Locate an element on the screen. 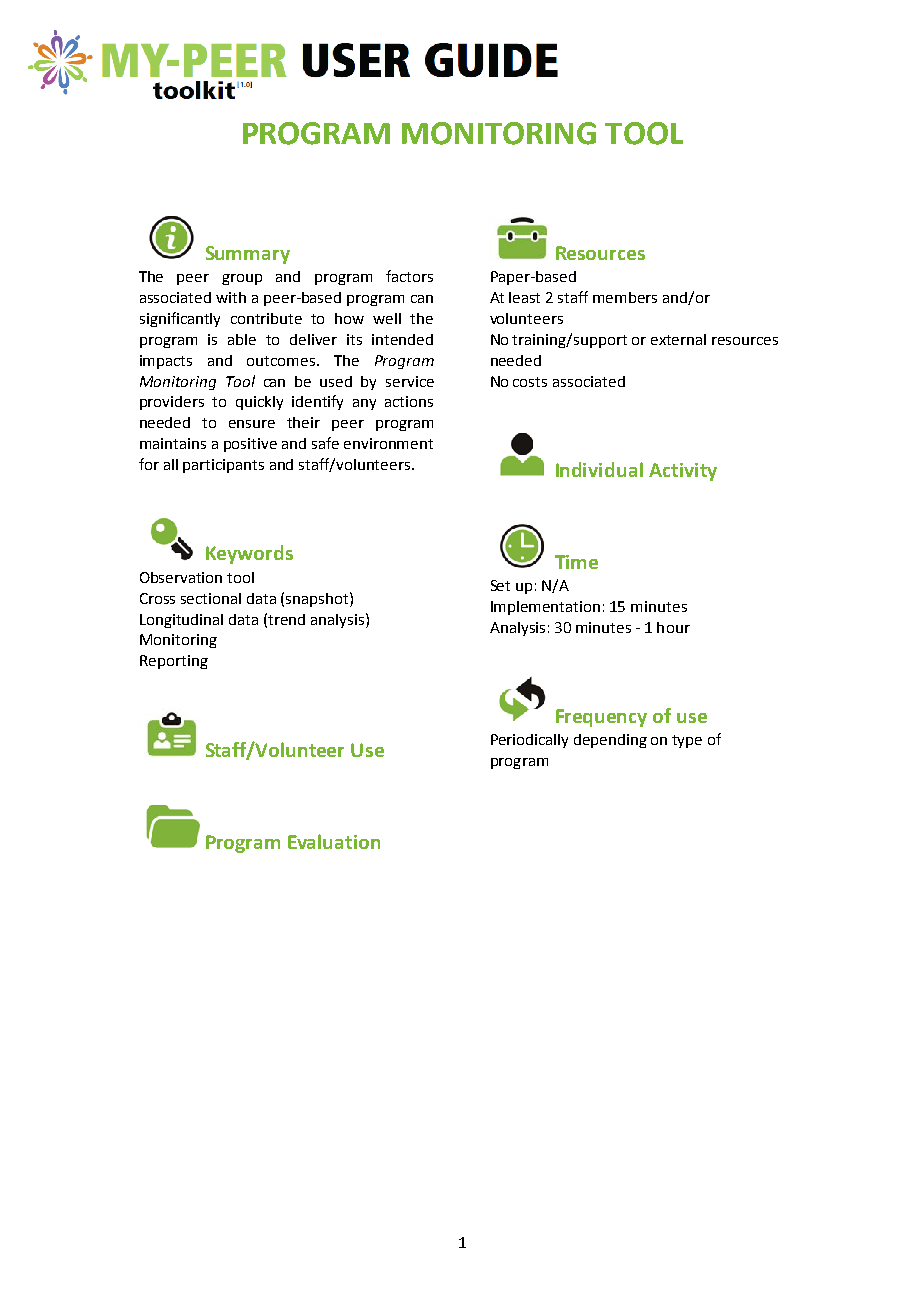 This screenshot has width=924, height=1308. hour is located at coordinates (673, 627).
